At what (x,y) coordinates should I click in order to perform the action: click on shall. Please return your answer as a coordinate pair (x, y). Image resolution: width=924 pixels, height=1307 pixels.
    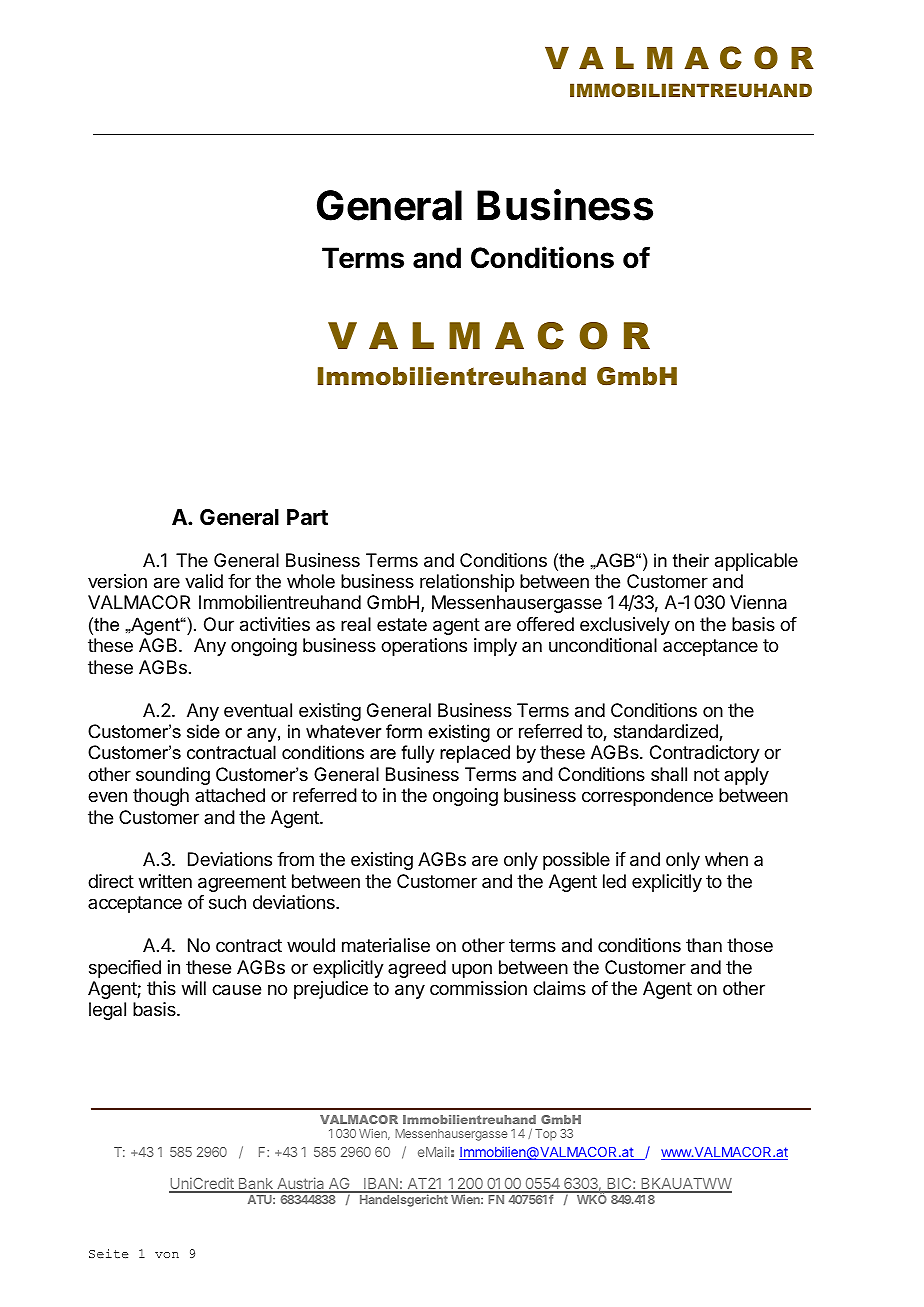
    Looking at the image, I should click on (669, 774).
